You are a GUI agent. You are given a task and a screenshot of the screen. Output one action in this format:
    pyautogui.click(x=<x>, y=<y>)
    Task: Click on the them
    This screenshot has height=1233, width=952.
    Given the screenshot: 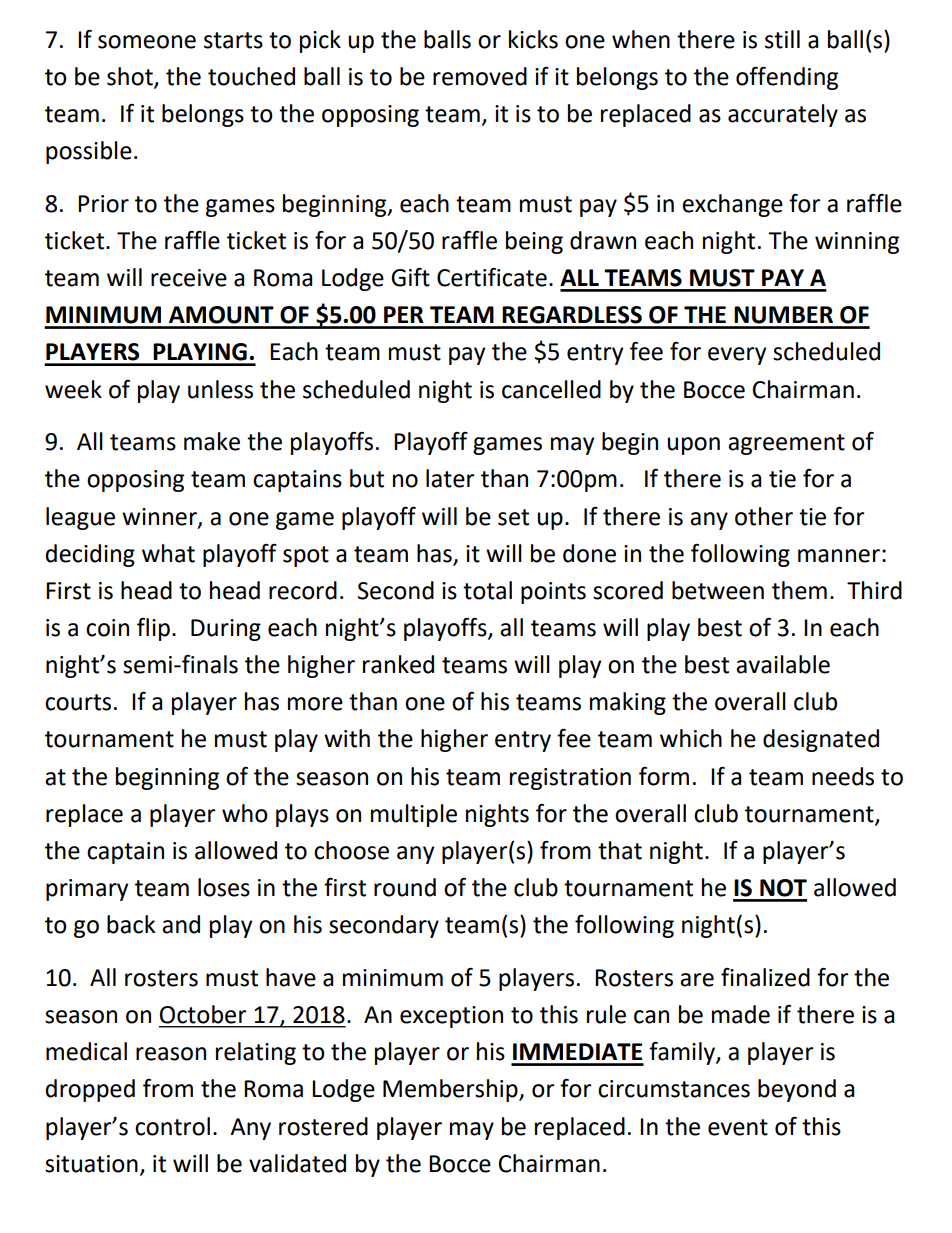 What is the action you would take?
    pyautogui.click(x=799, y=590)
